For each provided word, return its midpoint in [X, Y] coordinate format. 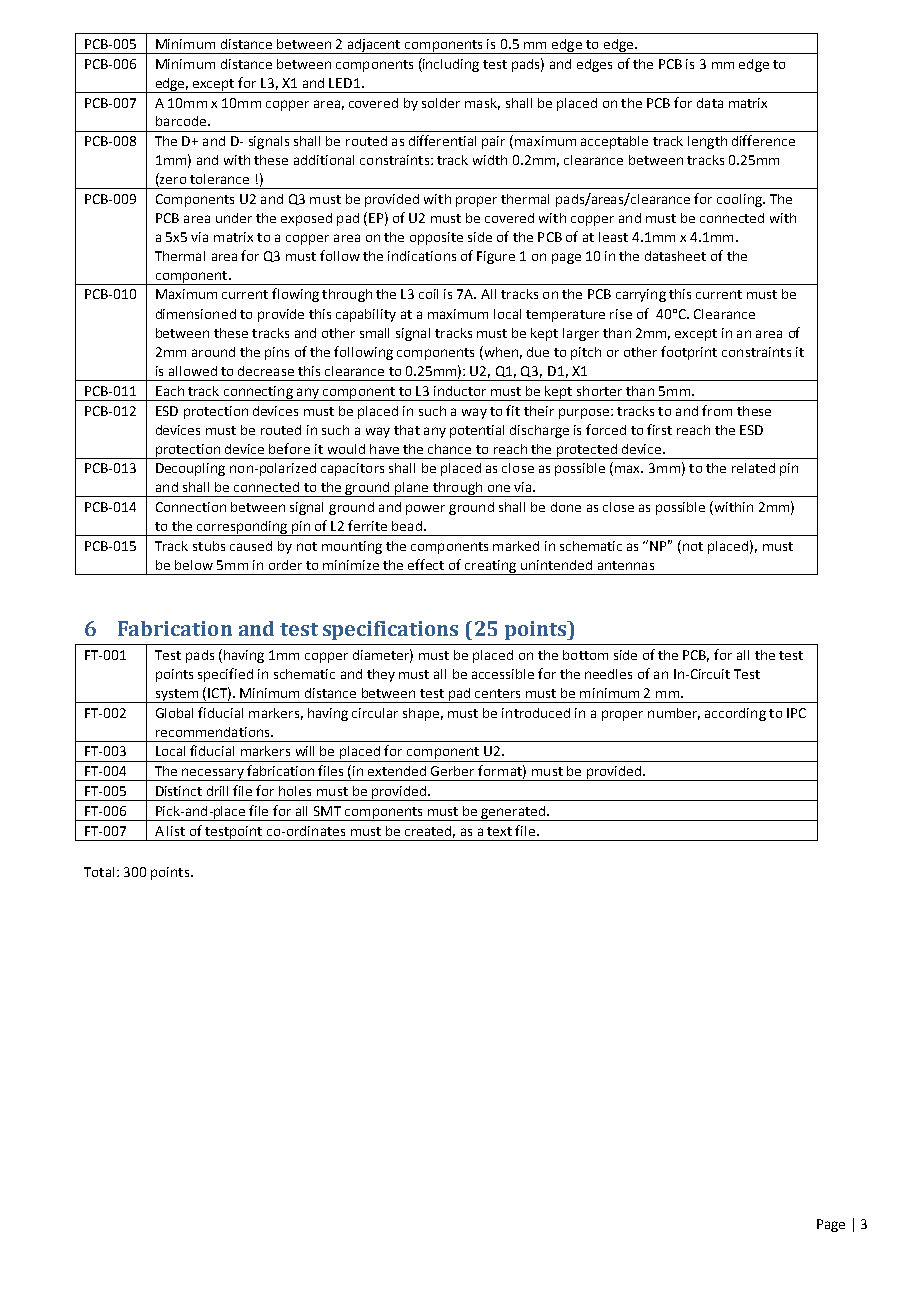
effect [426, 564]
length [707, 142]
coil [428, 294]
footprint [689, 353]
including [450, 65]
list [176, 831]
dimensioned [196, 314]
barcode [181, 121]
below [194, 565]
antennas [626, 565]
